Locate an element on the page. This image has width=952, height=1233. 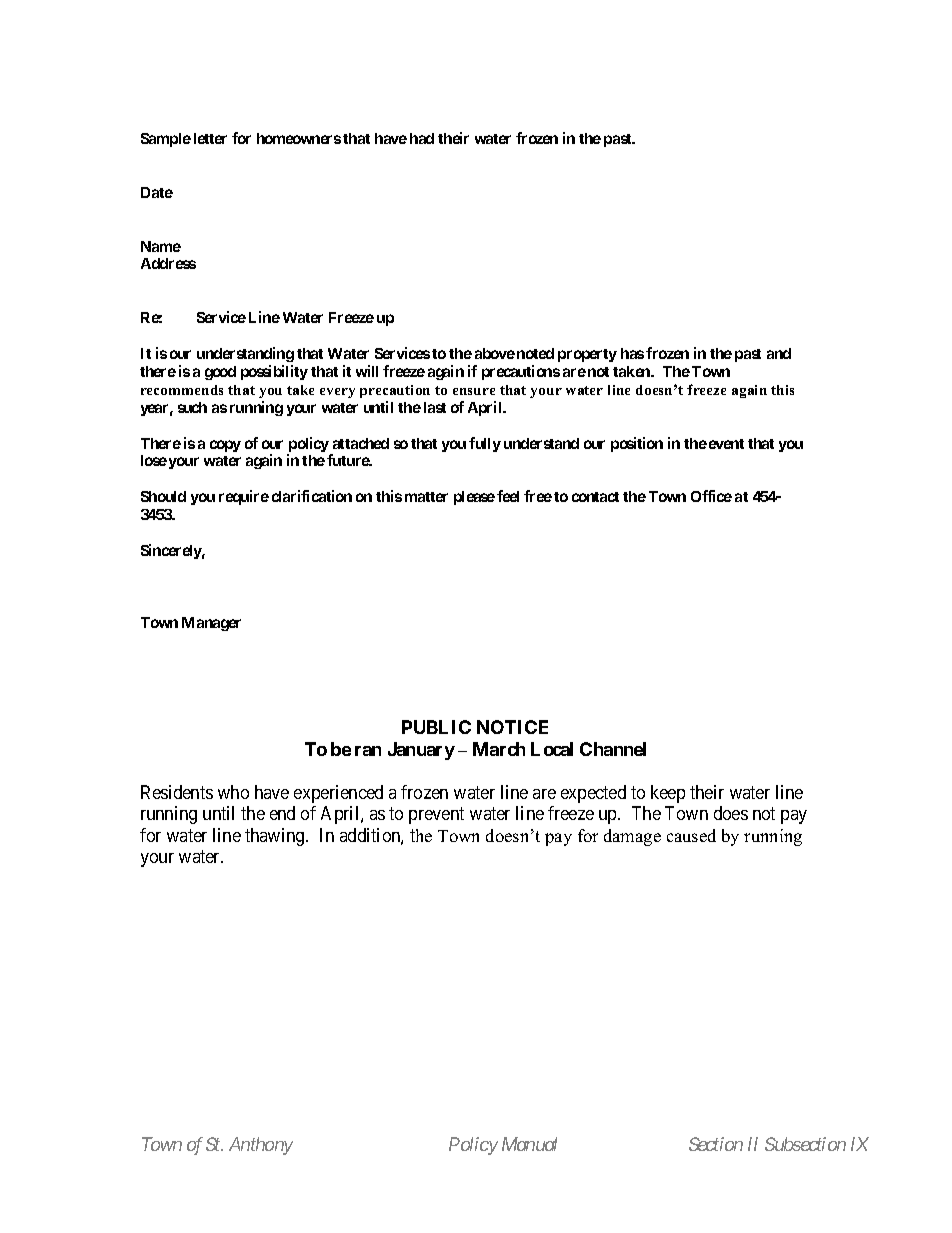
letter is located at coordinates (210, 138).
